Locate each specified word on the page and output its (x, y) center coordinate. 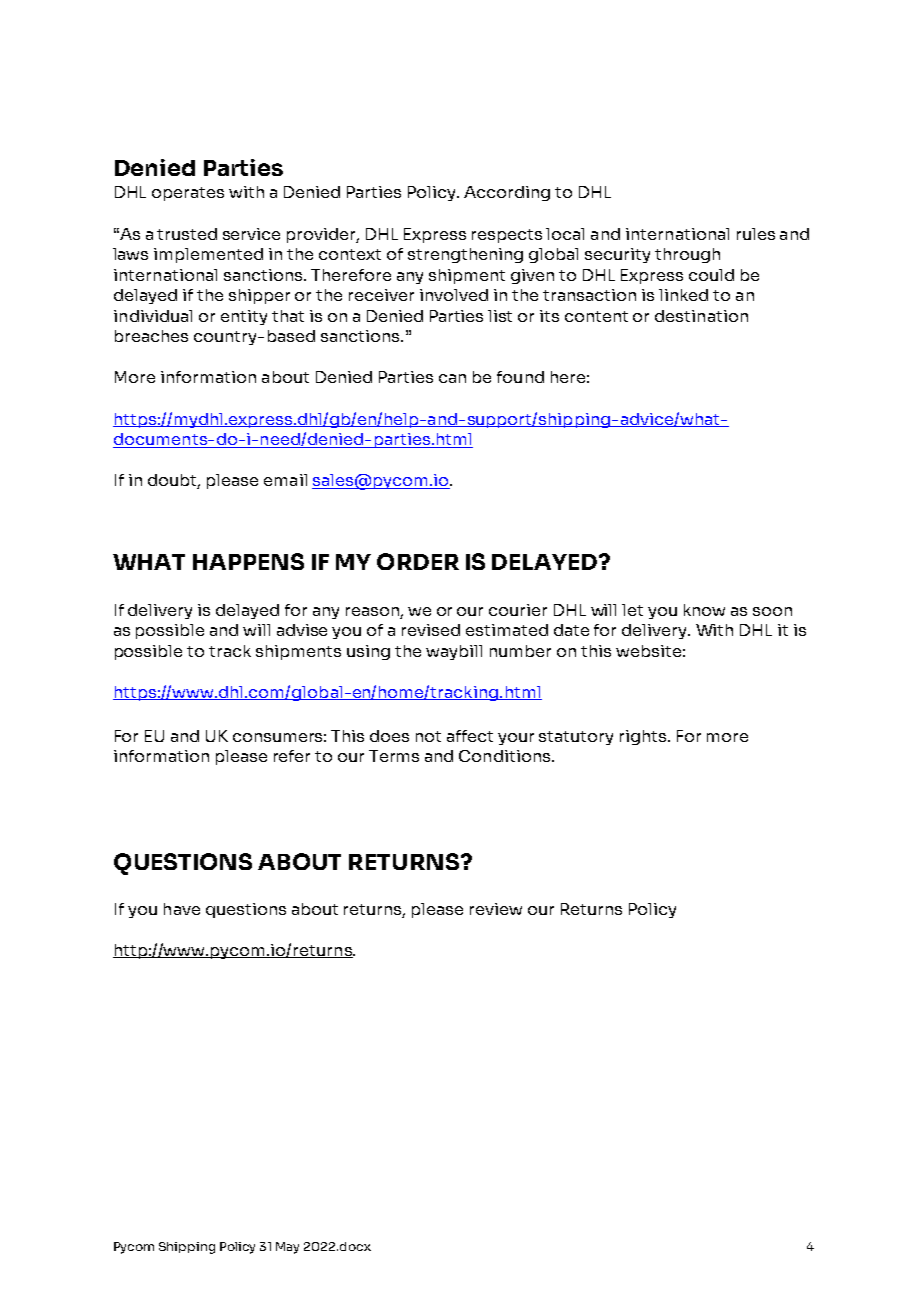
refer (292, 756)
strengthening (465, 255)
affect (470, 736)
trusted (187, 234)
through (687, 255)
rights (644, 737)
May (287, 1248)
